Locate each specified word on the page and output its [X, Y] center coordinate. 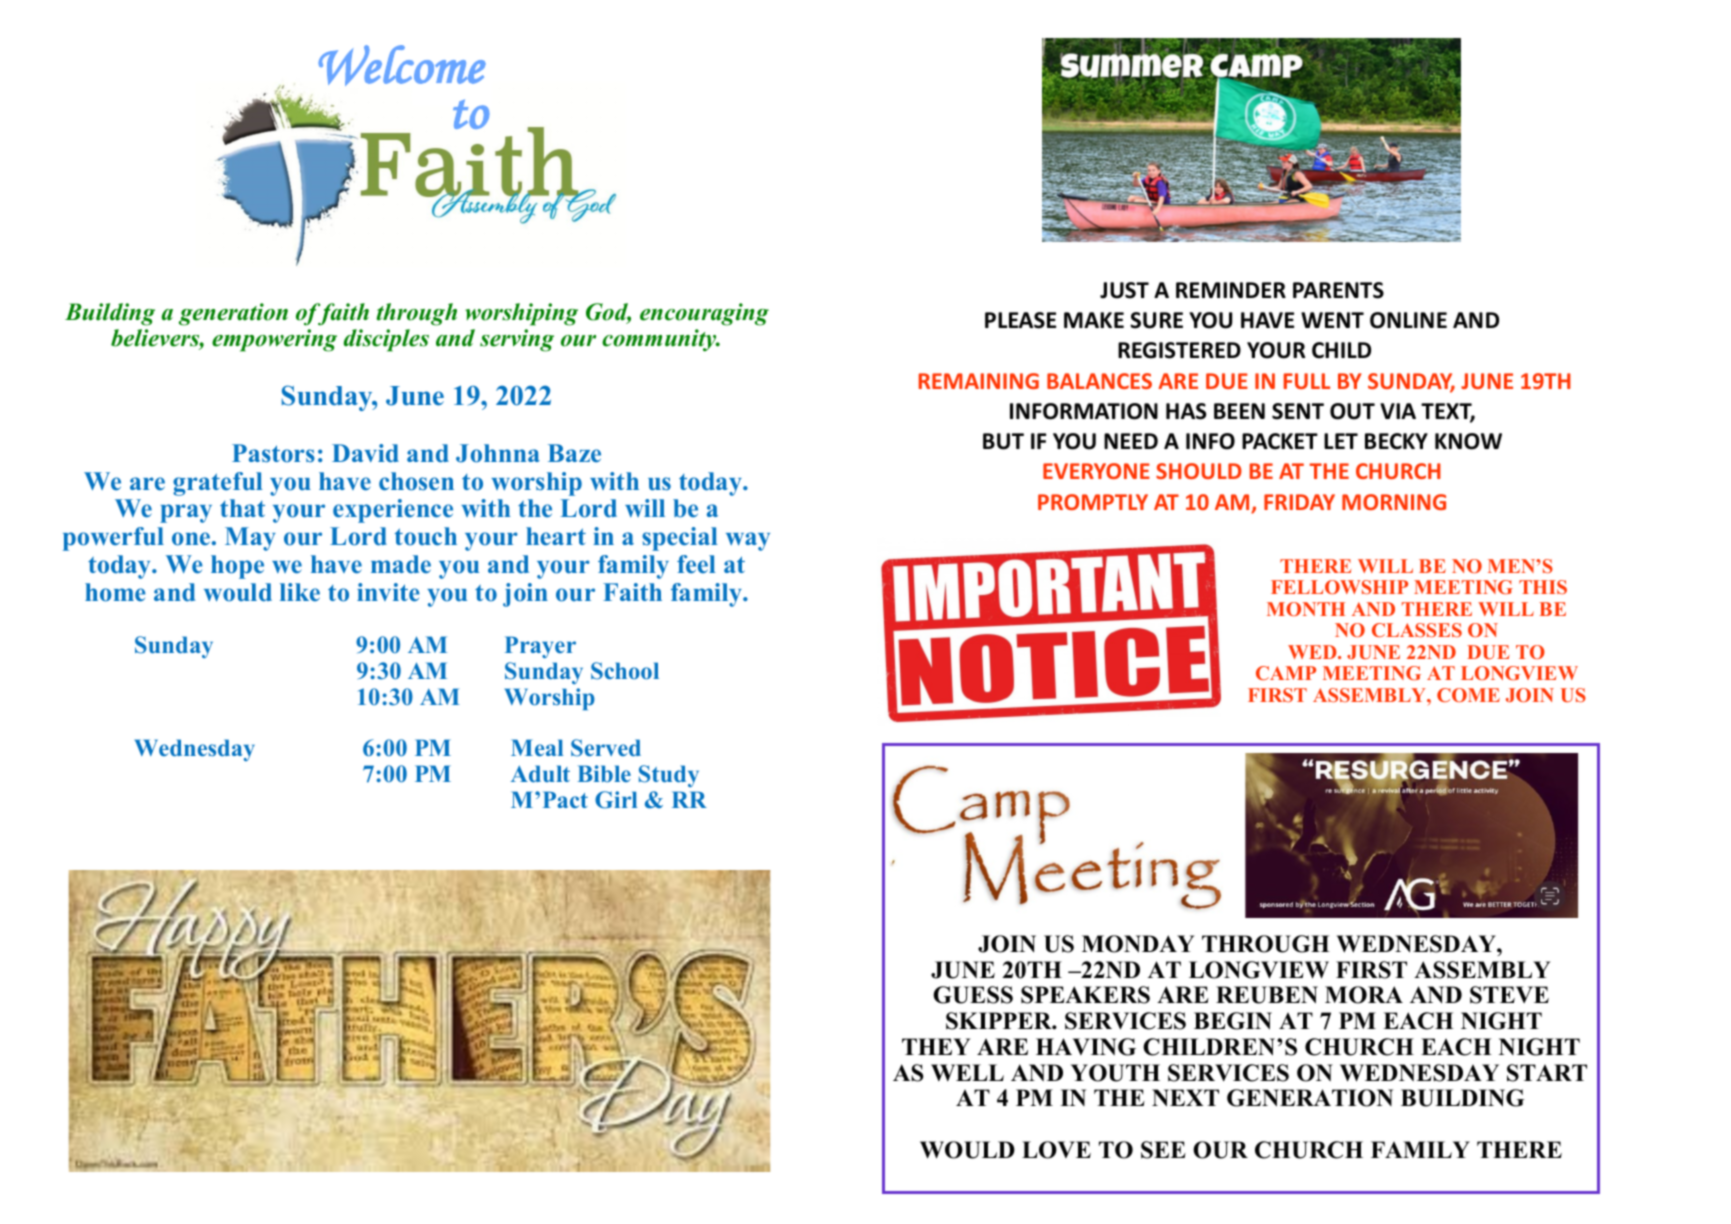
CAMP [1286, 673]
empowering [274, 340]
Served [606, 748]
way [748, 541]
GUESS [973, 995]
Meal [537, 747]
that [242, 508]
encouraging [704, 314]
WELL [967, 1073]
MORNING [1394, 502]
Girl [616, 800]
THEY [936, 1046]
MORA [1364, 995]
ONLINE [1408, 320]
